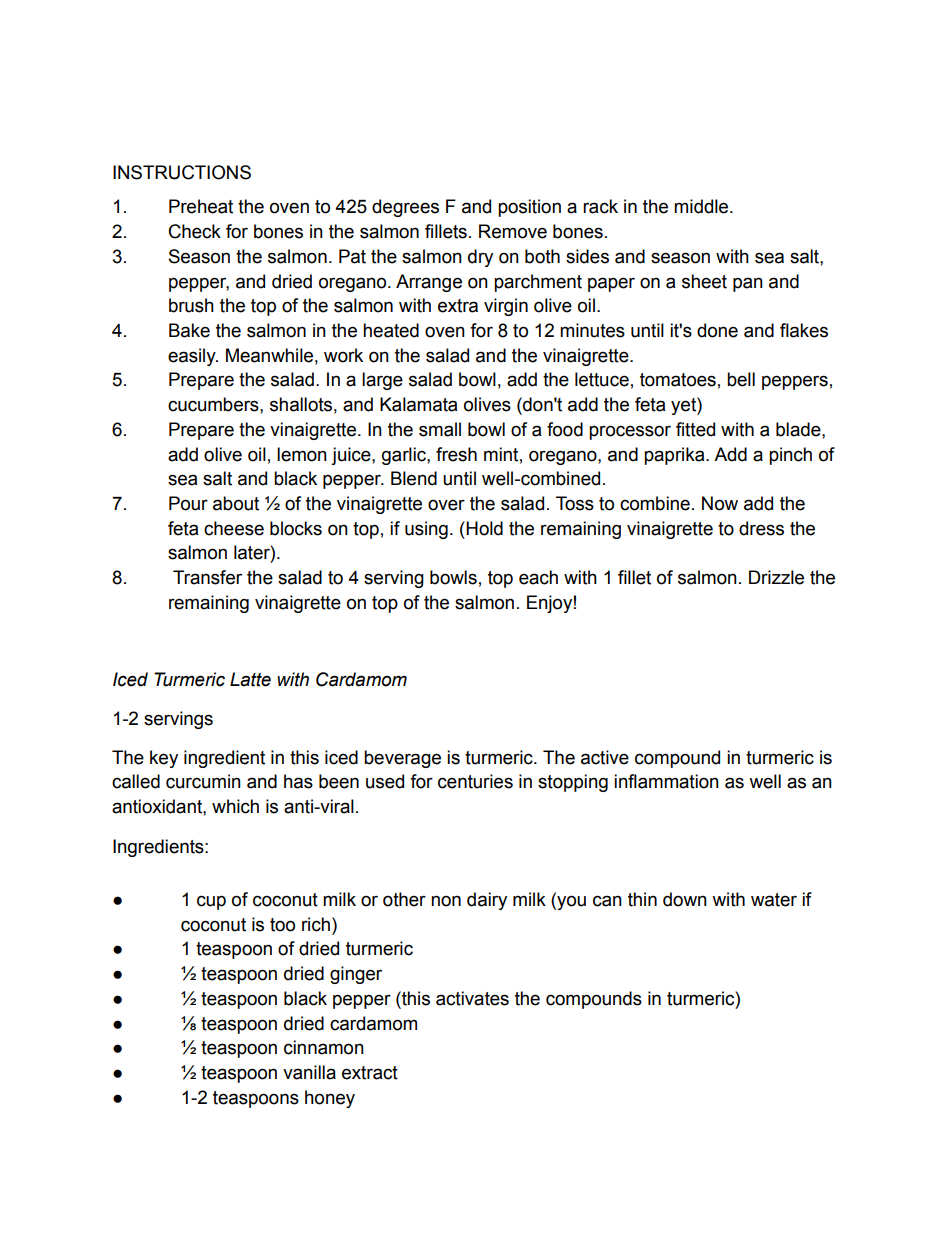  Describe the element at coordinates (282, 925) in the screenshot. I see `too` at that location.
